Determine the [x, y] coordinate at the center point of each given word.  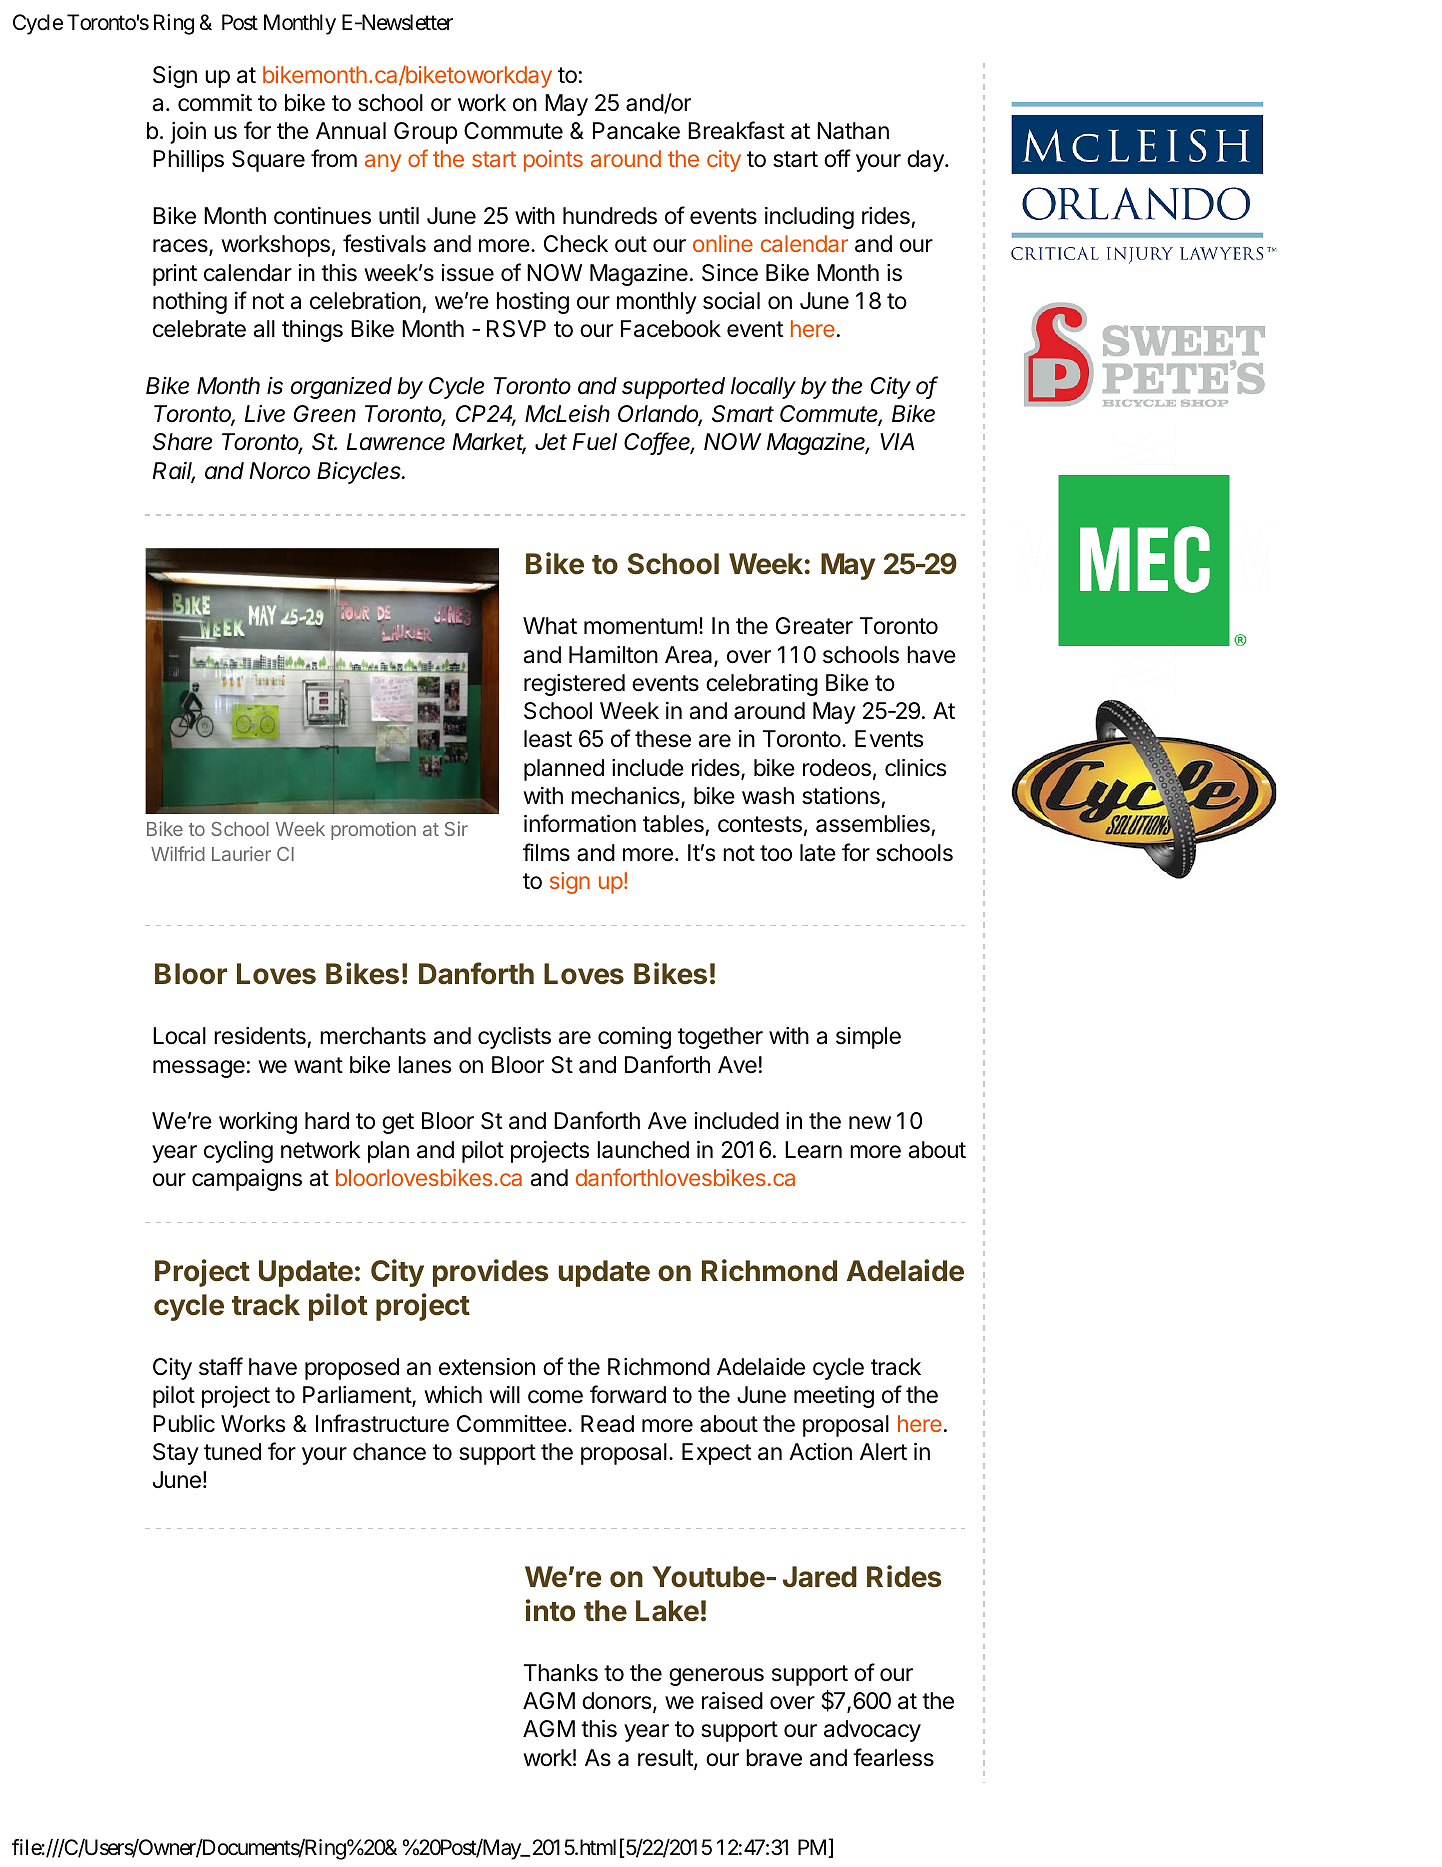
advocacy [872, 1731]
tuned [232, 1452]
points [553, 161]
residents [261, 1037]
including [809, 218]
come [555, 1397]
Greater [814, 626]
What [550, 626]
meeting [834, 1397]
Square [268, 161]
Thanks [561, 1673]
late [818, 853]
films [546, 852]
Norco [280, 471]
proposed [352, 1369]
